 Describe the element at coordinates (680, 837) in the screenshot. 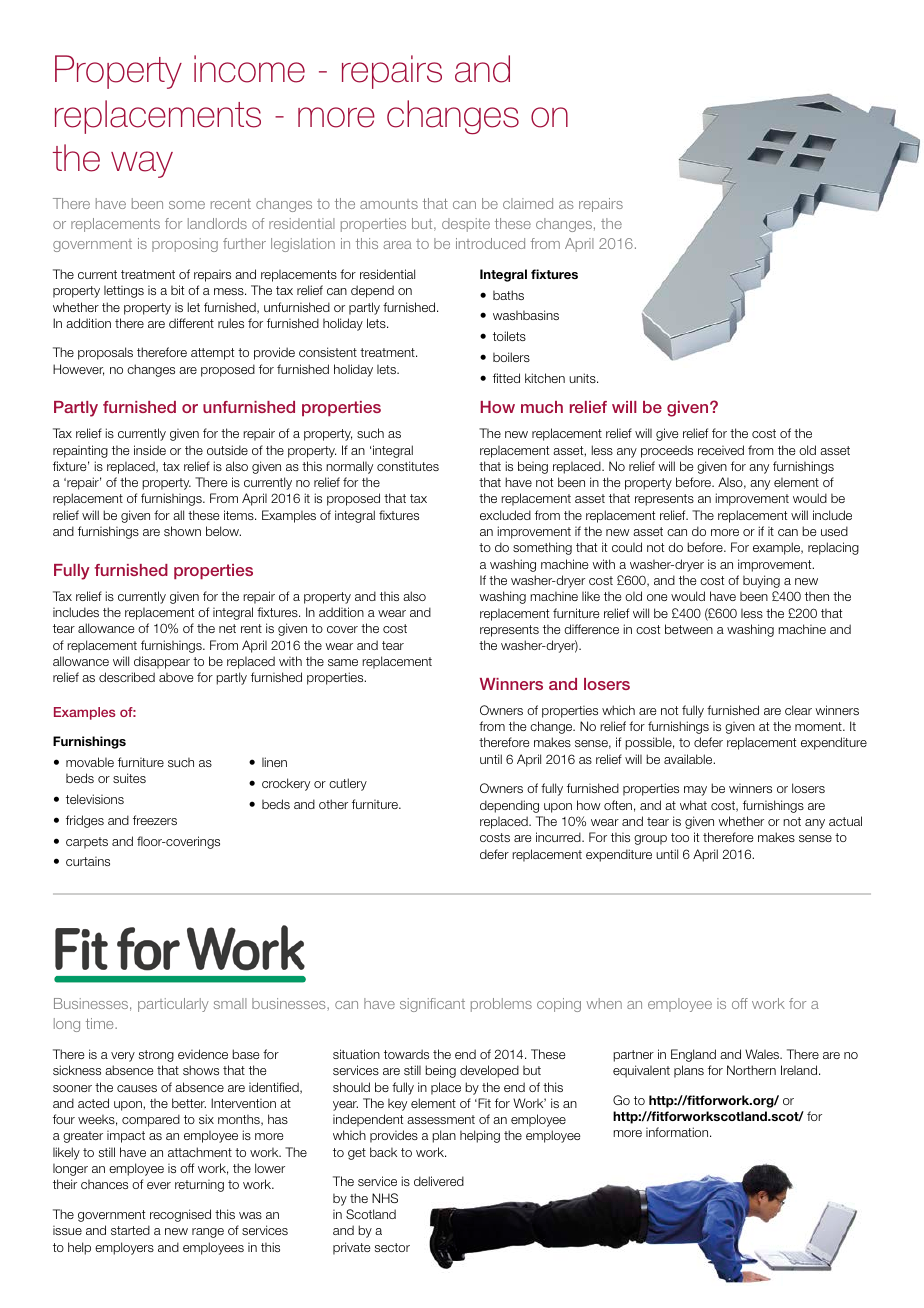

I see `too` at that location.
